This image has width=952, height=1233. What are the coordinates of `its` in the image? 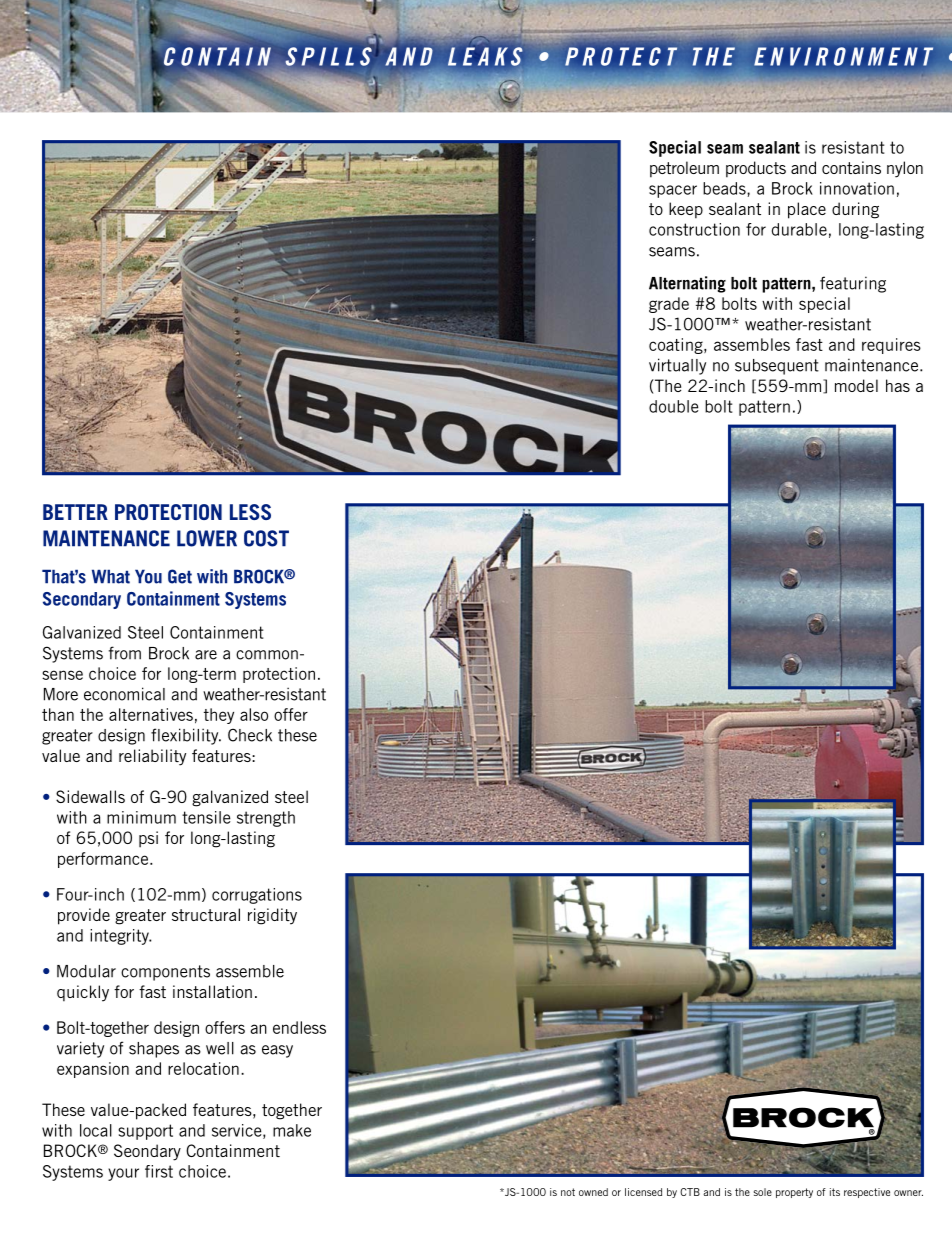 It's located at (835, 1192).
